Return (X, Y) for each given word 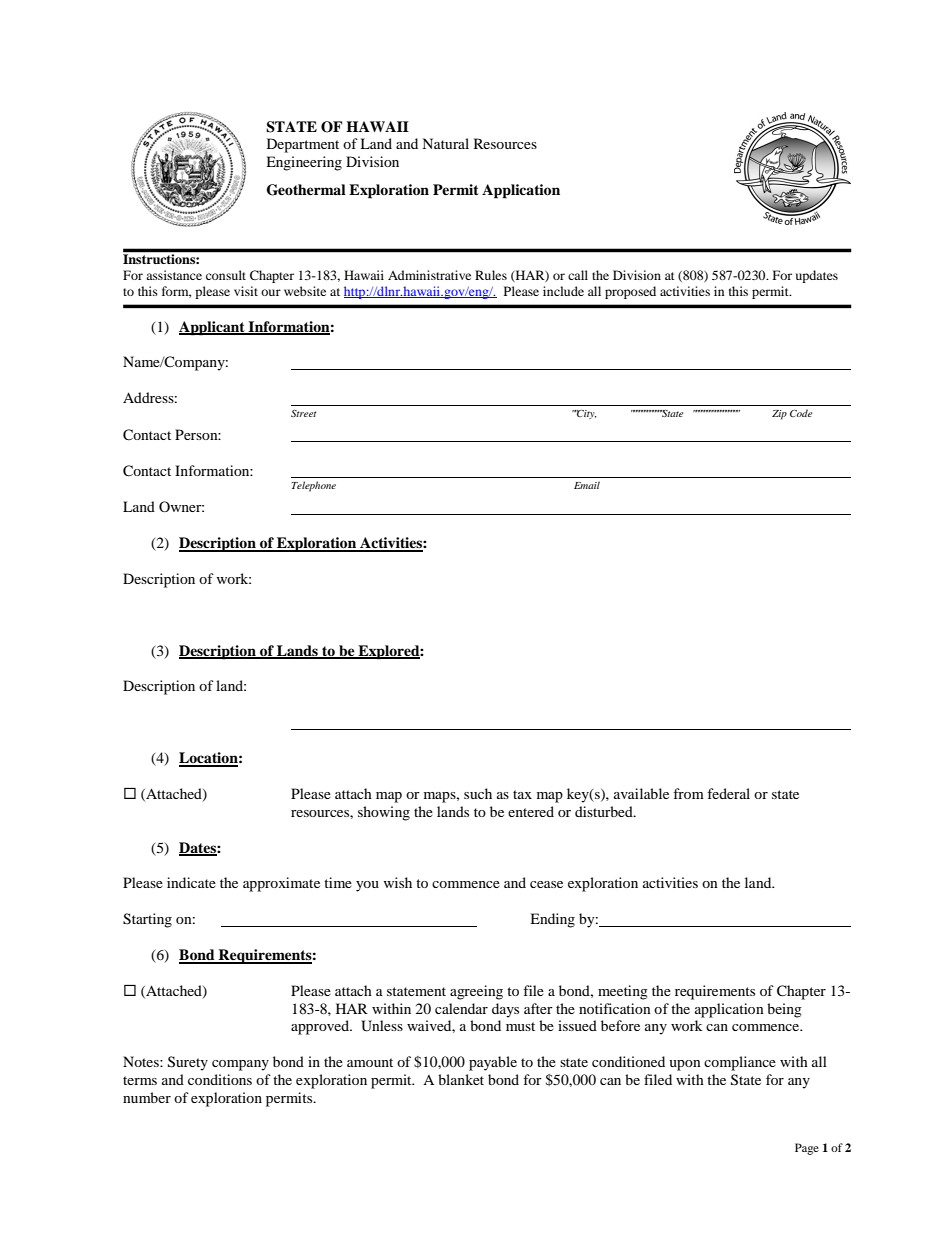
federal (728, 793)
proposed (630, 292)
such (478, 793)
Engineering (304, 163)
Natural (445, 143)
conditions (220, 1079)
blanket (461, 1079)
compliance (740, 1063)
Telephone (314, 486)
